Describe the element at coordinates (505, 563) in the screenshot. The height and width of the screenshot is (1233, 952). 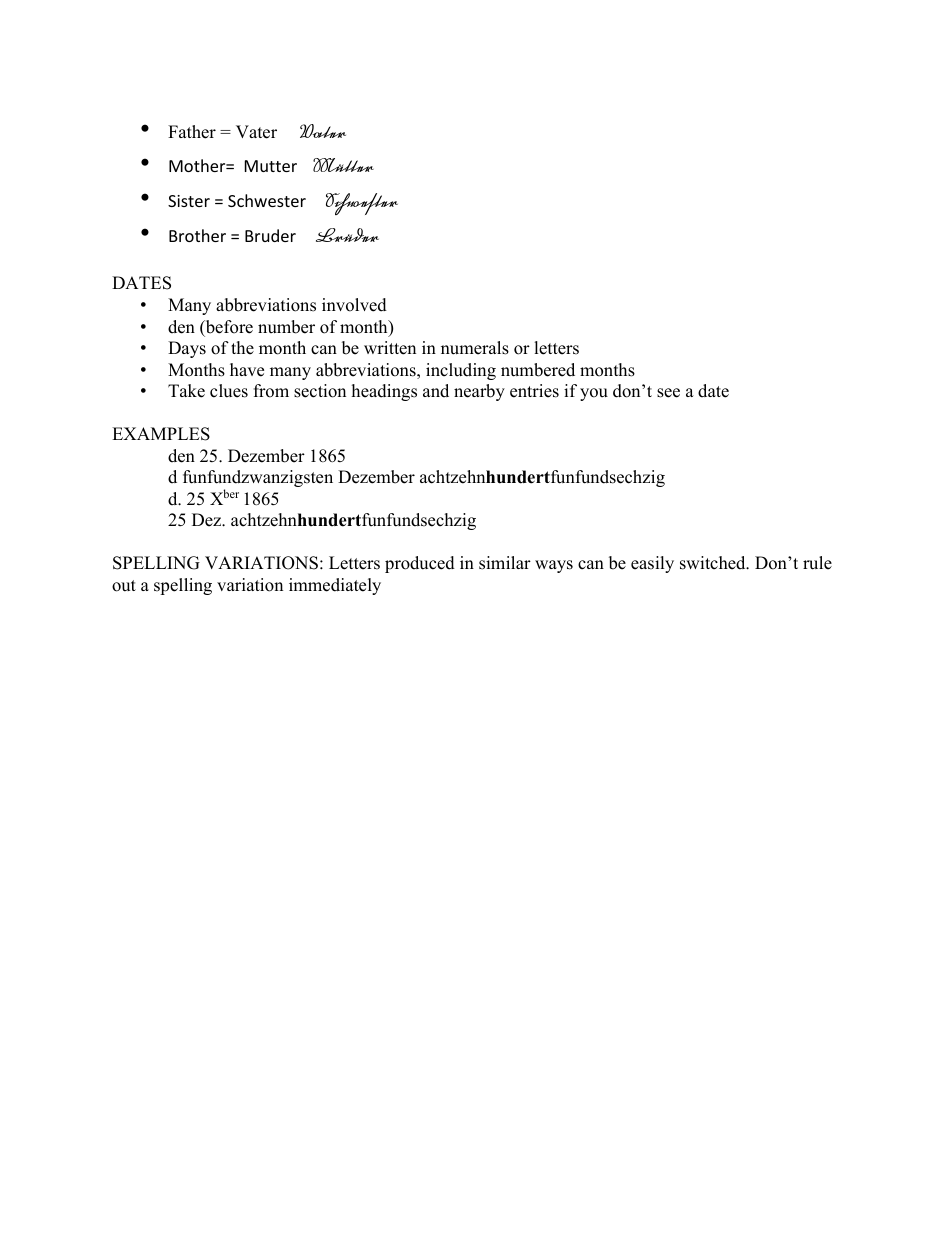
I see `similar` at that location.
